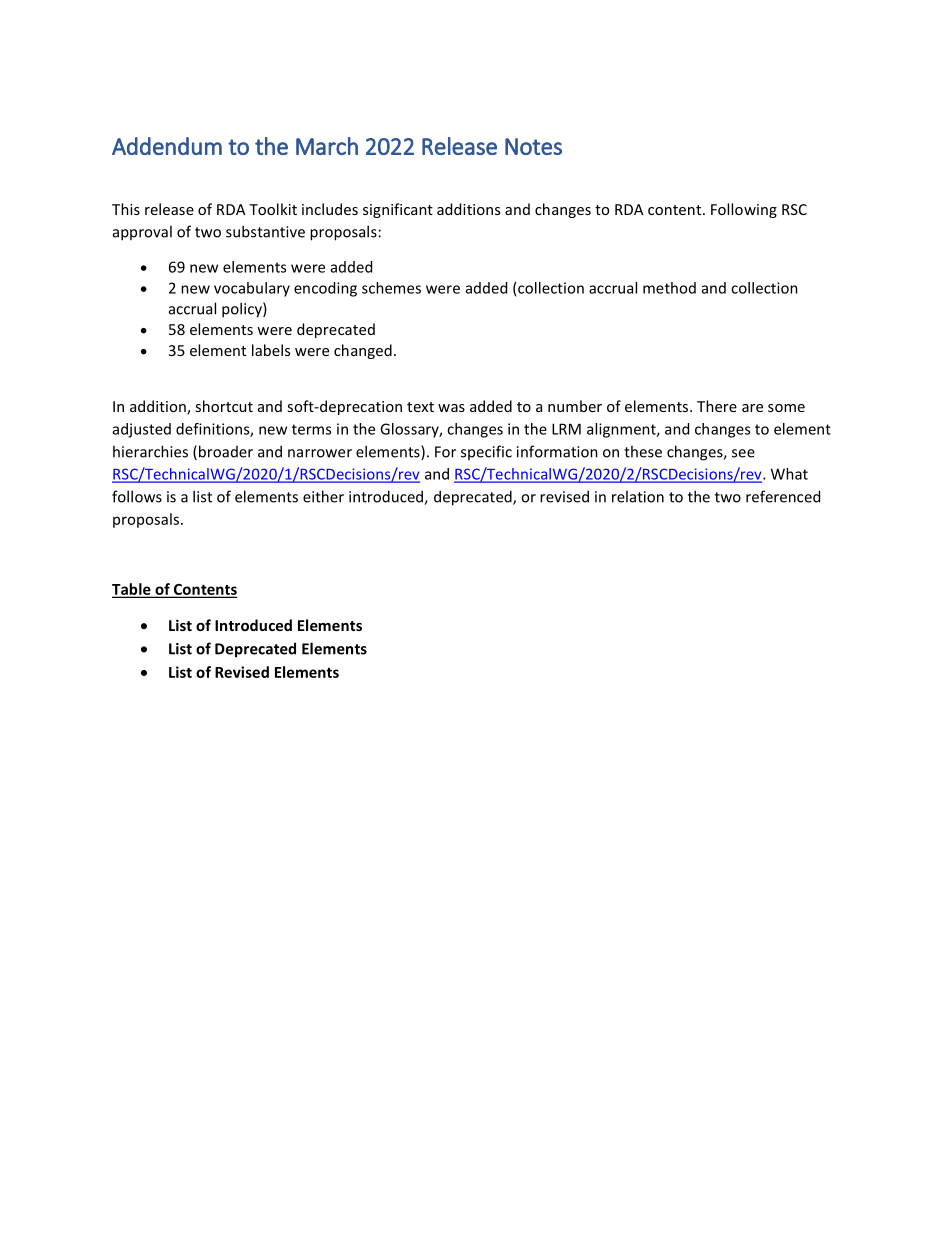 The image size is (952, 1233). What do you see at coordinates (638, 496) in the document?
I see `relation` at bounding box center [638, 496].
